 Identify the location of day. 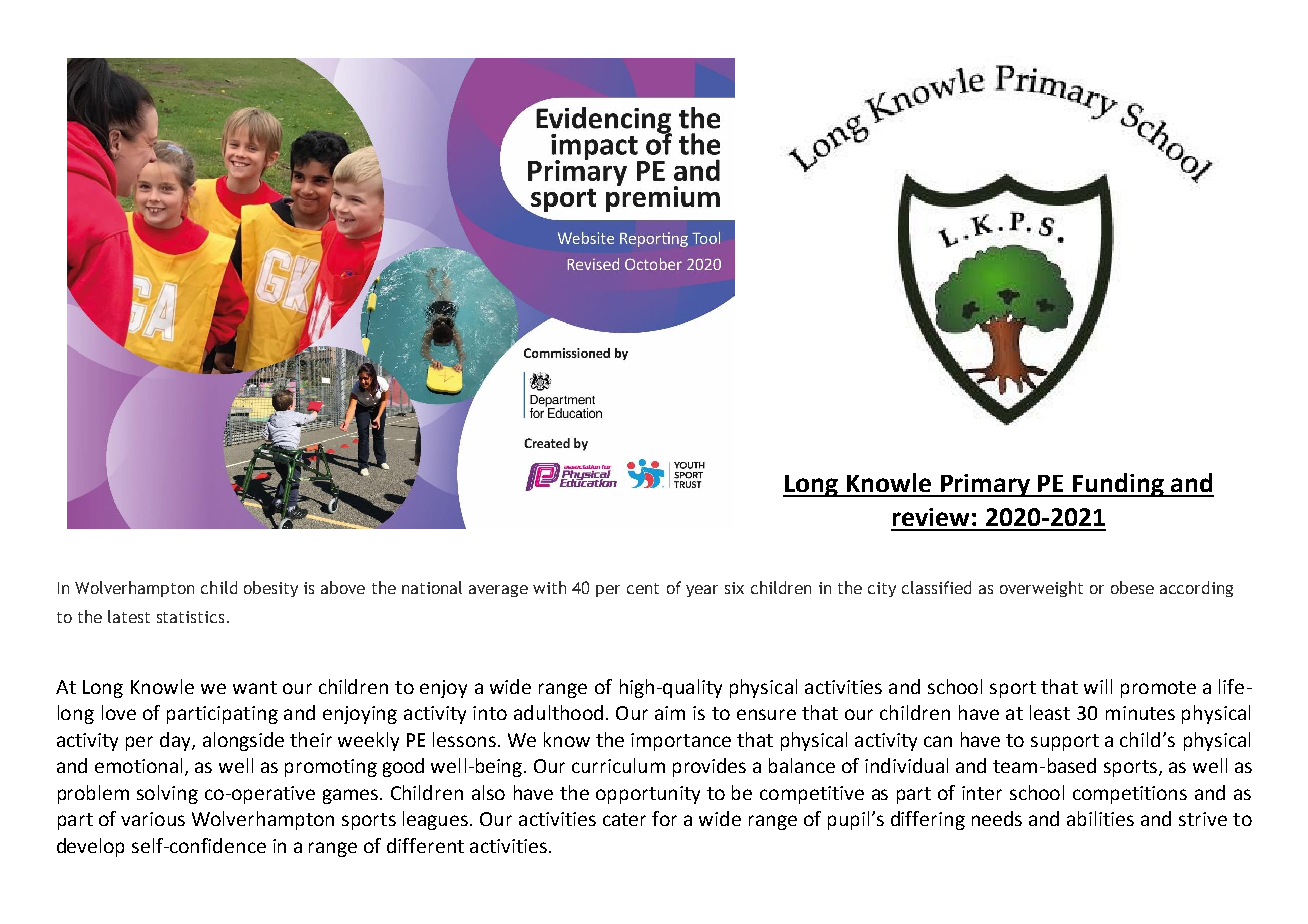
(176, 741).
